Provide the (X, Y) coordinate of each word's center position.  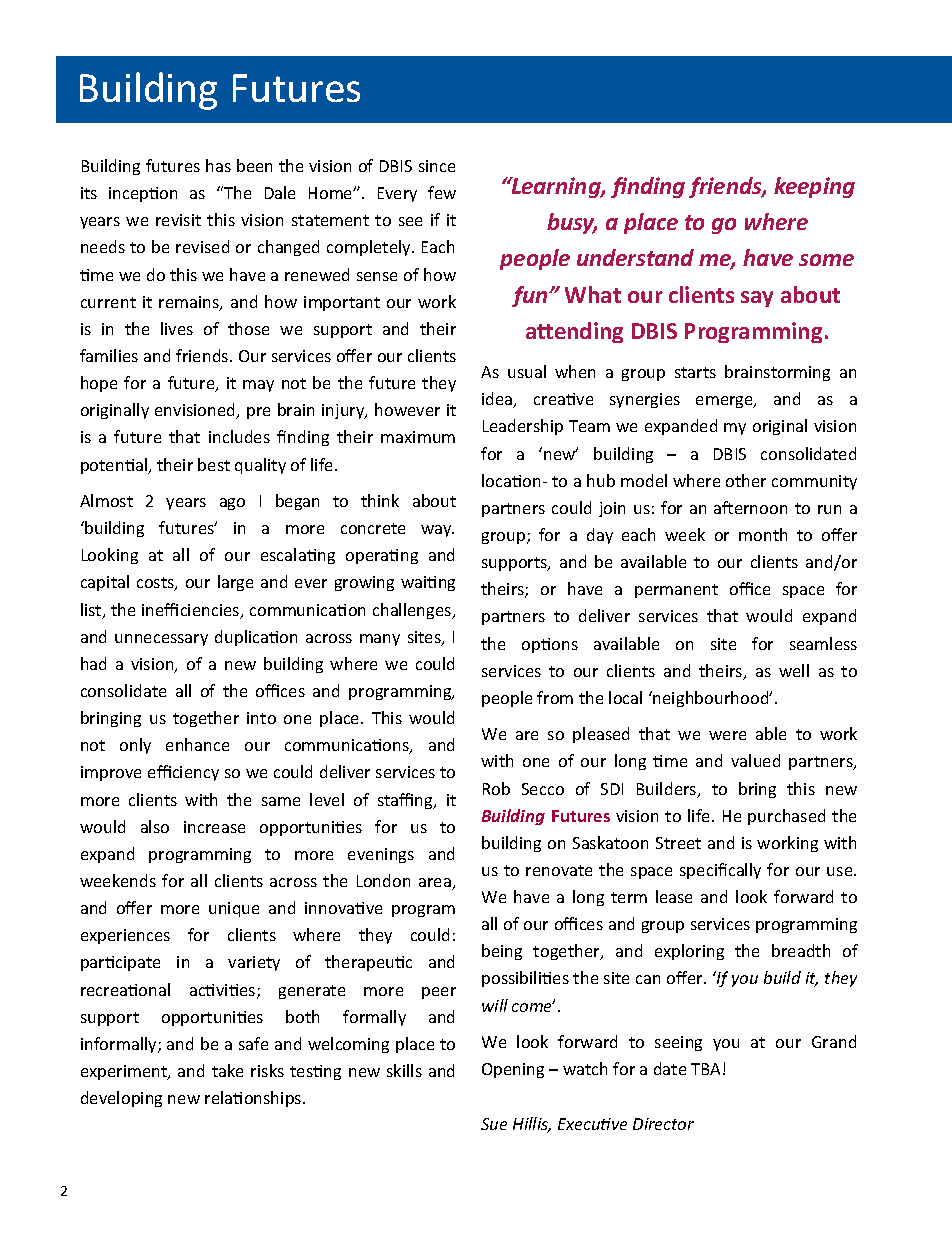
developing (121, 1099)
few (442, 192)
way (437, 531)
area (436, 884)
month (763, 534)
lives (177, 328)
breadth (801, 950)
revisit (178, 220)
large (235, 583)
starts (695, 372)
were (727, 735)
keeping (814, 187)
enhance (197, 744)
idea (498, 400)
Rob (496, 788)
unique (234, 909)
